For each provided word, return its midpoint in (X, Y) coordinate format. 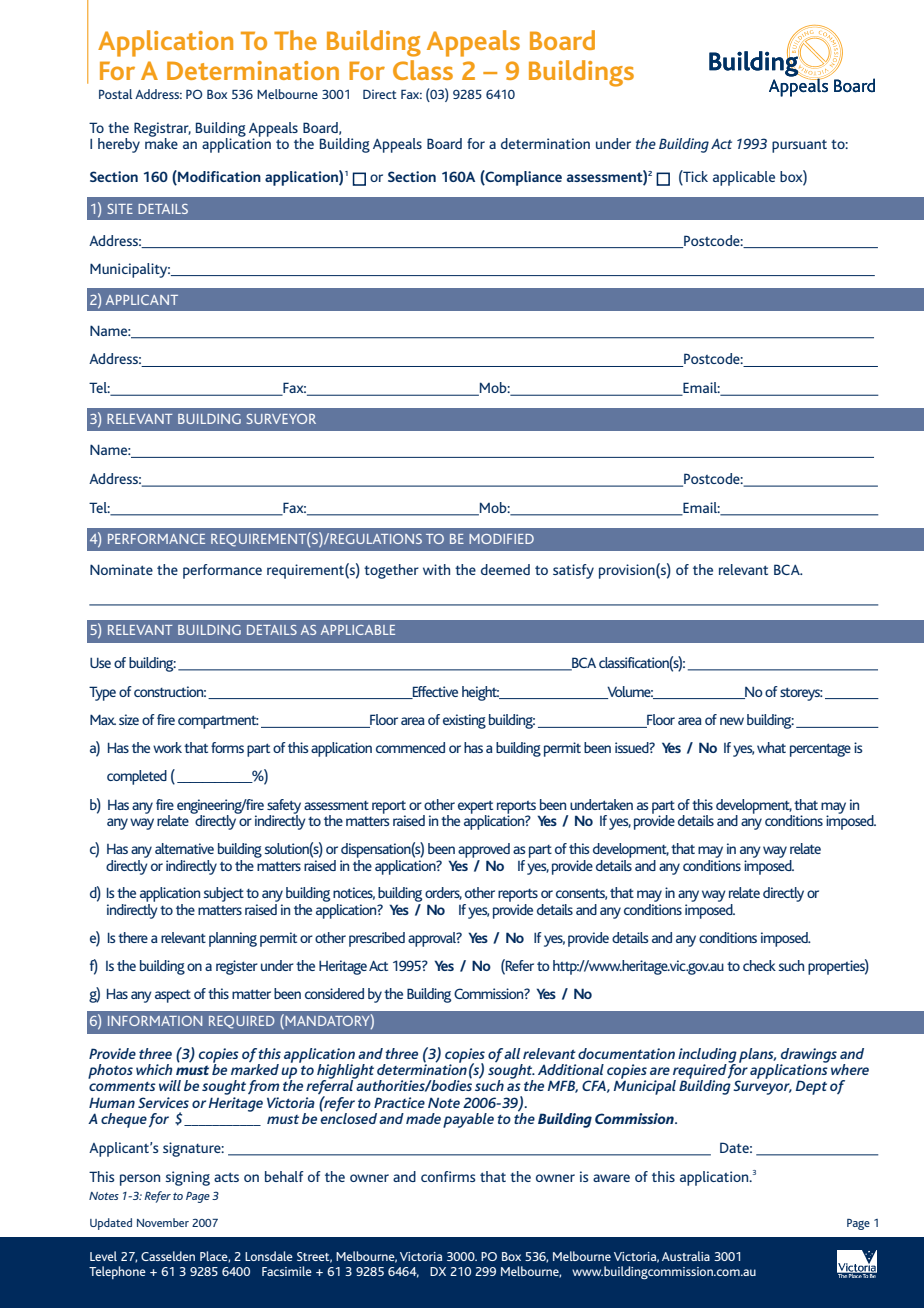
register (237, 967)
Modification (218, 176)
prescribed (377, 939)
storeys (801, 694)
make (161, 142)
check (759, 965)
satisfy (573, 571)
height (481, 693)
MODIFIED (501, 539)
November (163, 1222)
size (129, 719)
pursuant (799, 146)
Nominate (121, 569)
